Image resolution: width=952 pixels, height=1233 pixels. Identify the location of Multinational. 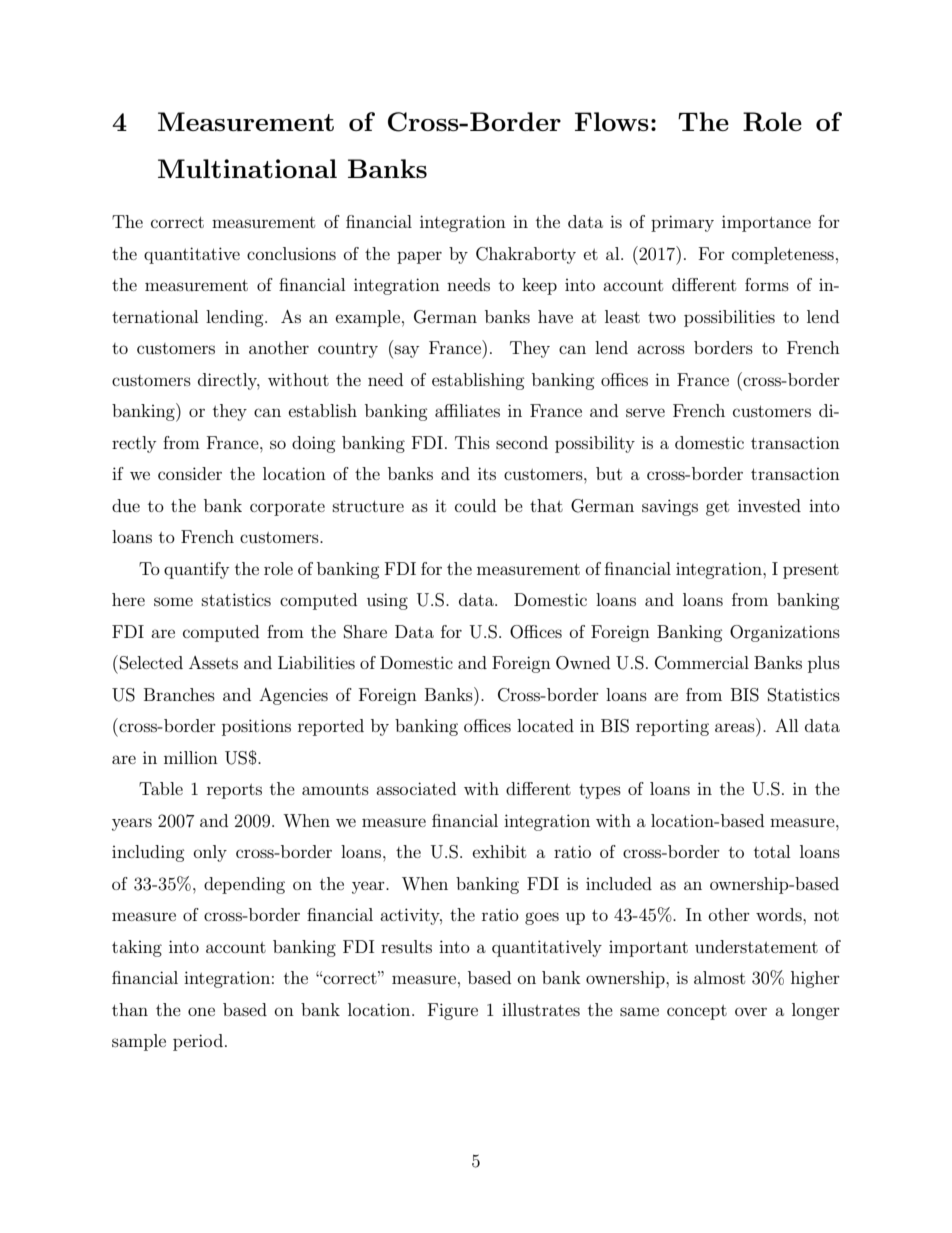
(247, 168).
